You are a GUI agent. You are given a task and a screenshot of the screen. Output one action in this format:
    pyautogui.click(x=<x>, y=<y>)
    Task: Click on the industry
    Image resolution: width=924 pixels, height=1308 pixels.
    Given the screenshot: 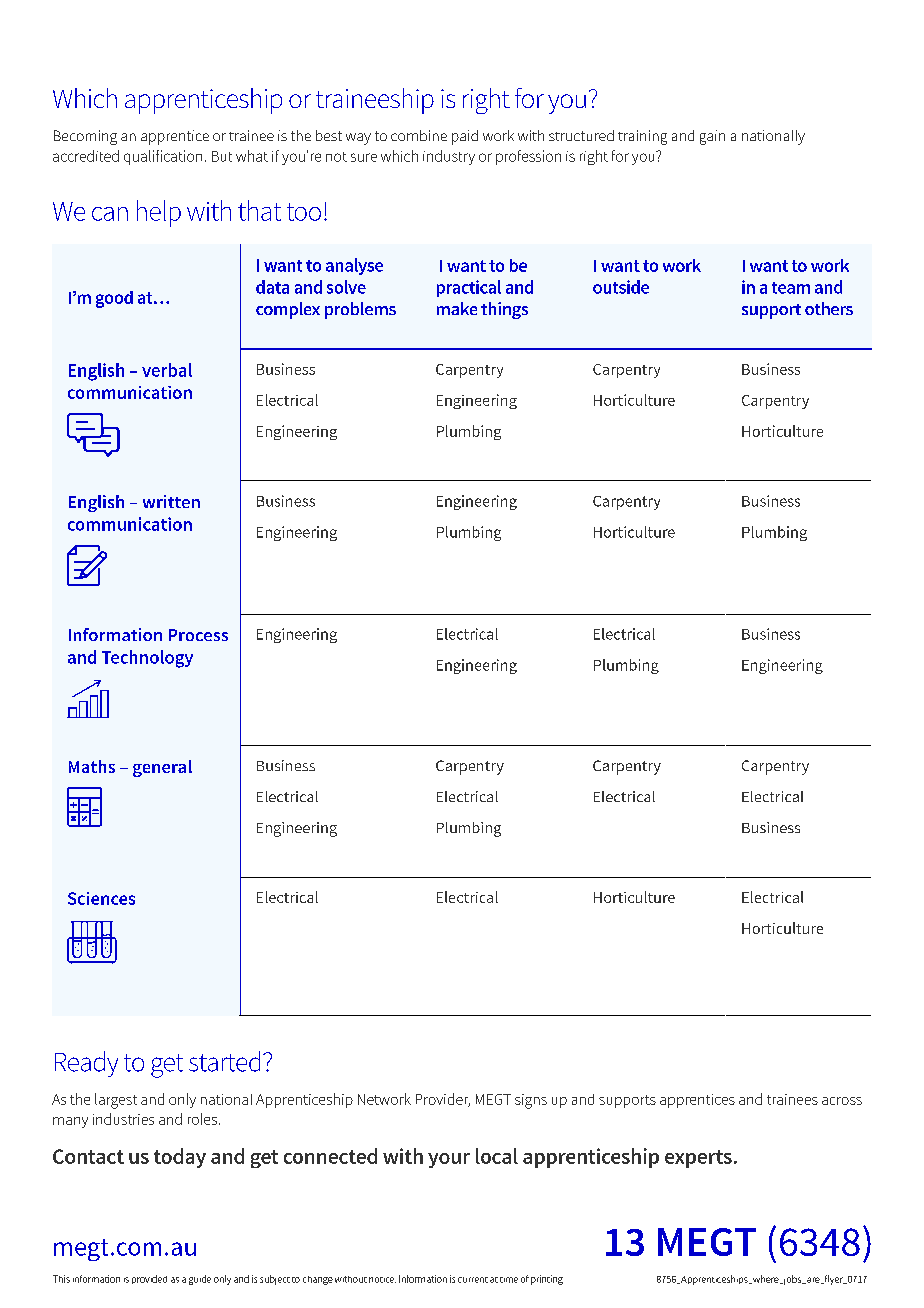 What is the action you would take?
    pyautogui.click(x=449, y=157)
